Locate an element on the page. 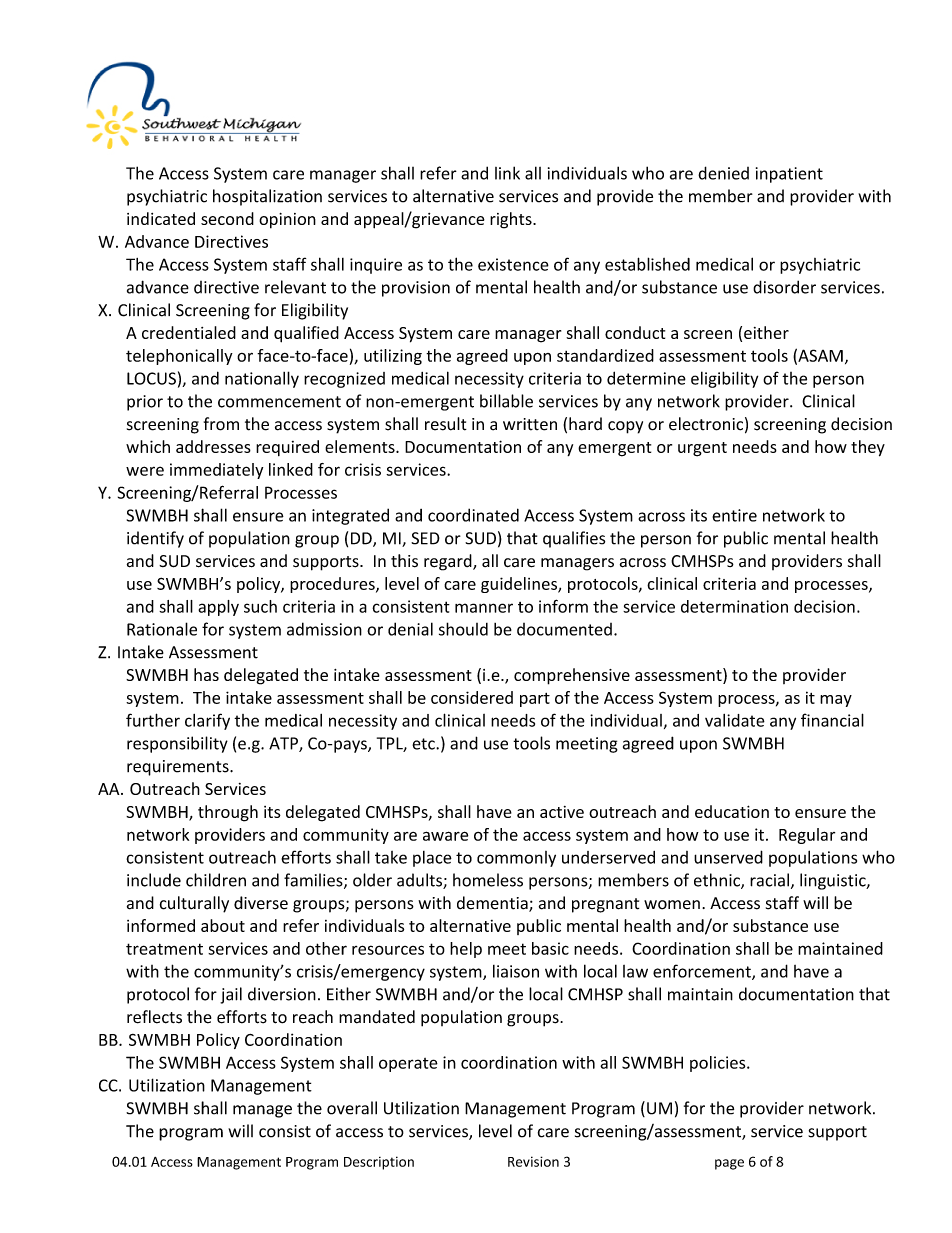 This page has width=952, height=1233. from is located at coordinates (221, 424).
